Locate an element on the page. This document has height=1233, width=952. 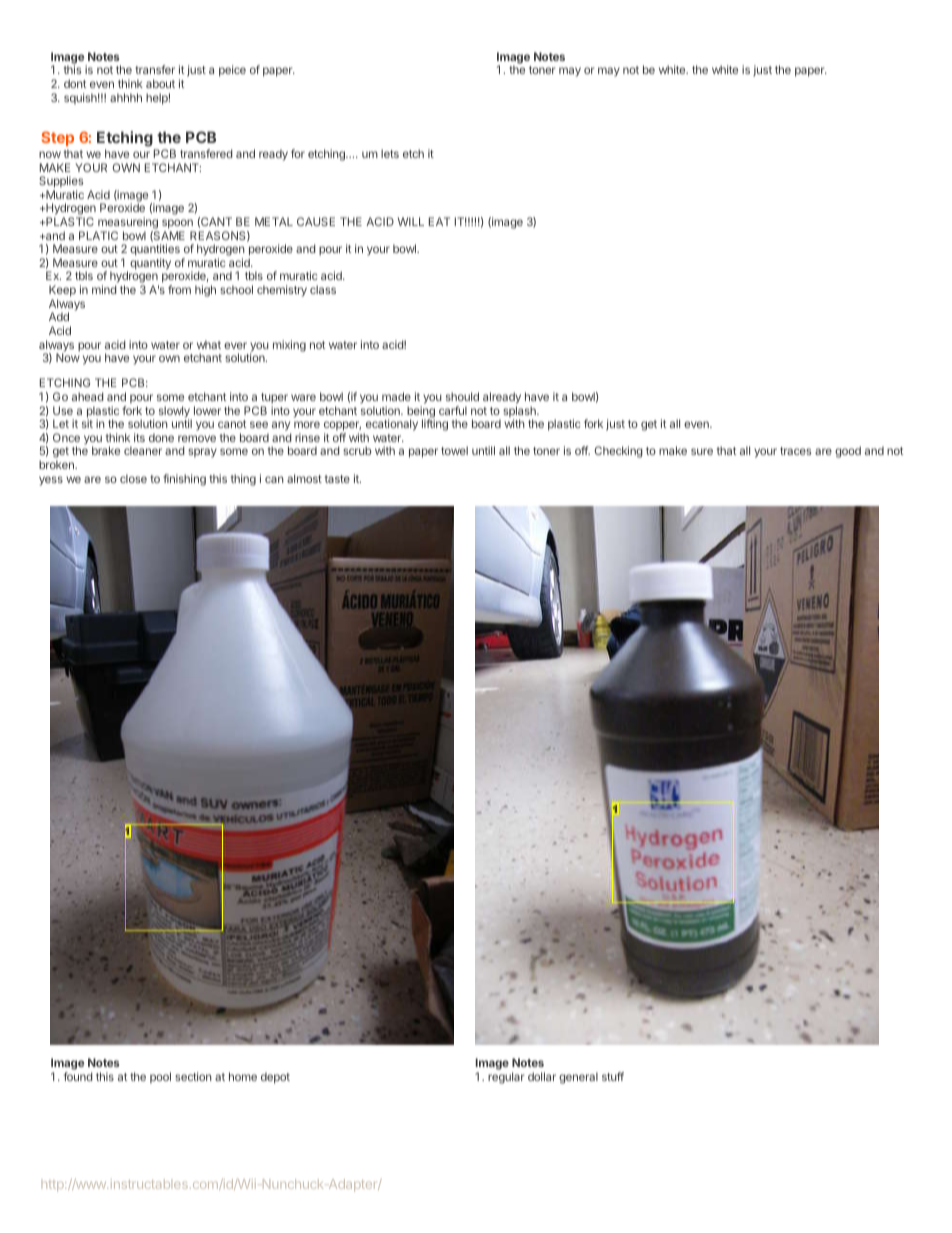
taste is located at coordinates (337, 479).
